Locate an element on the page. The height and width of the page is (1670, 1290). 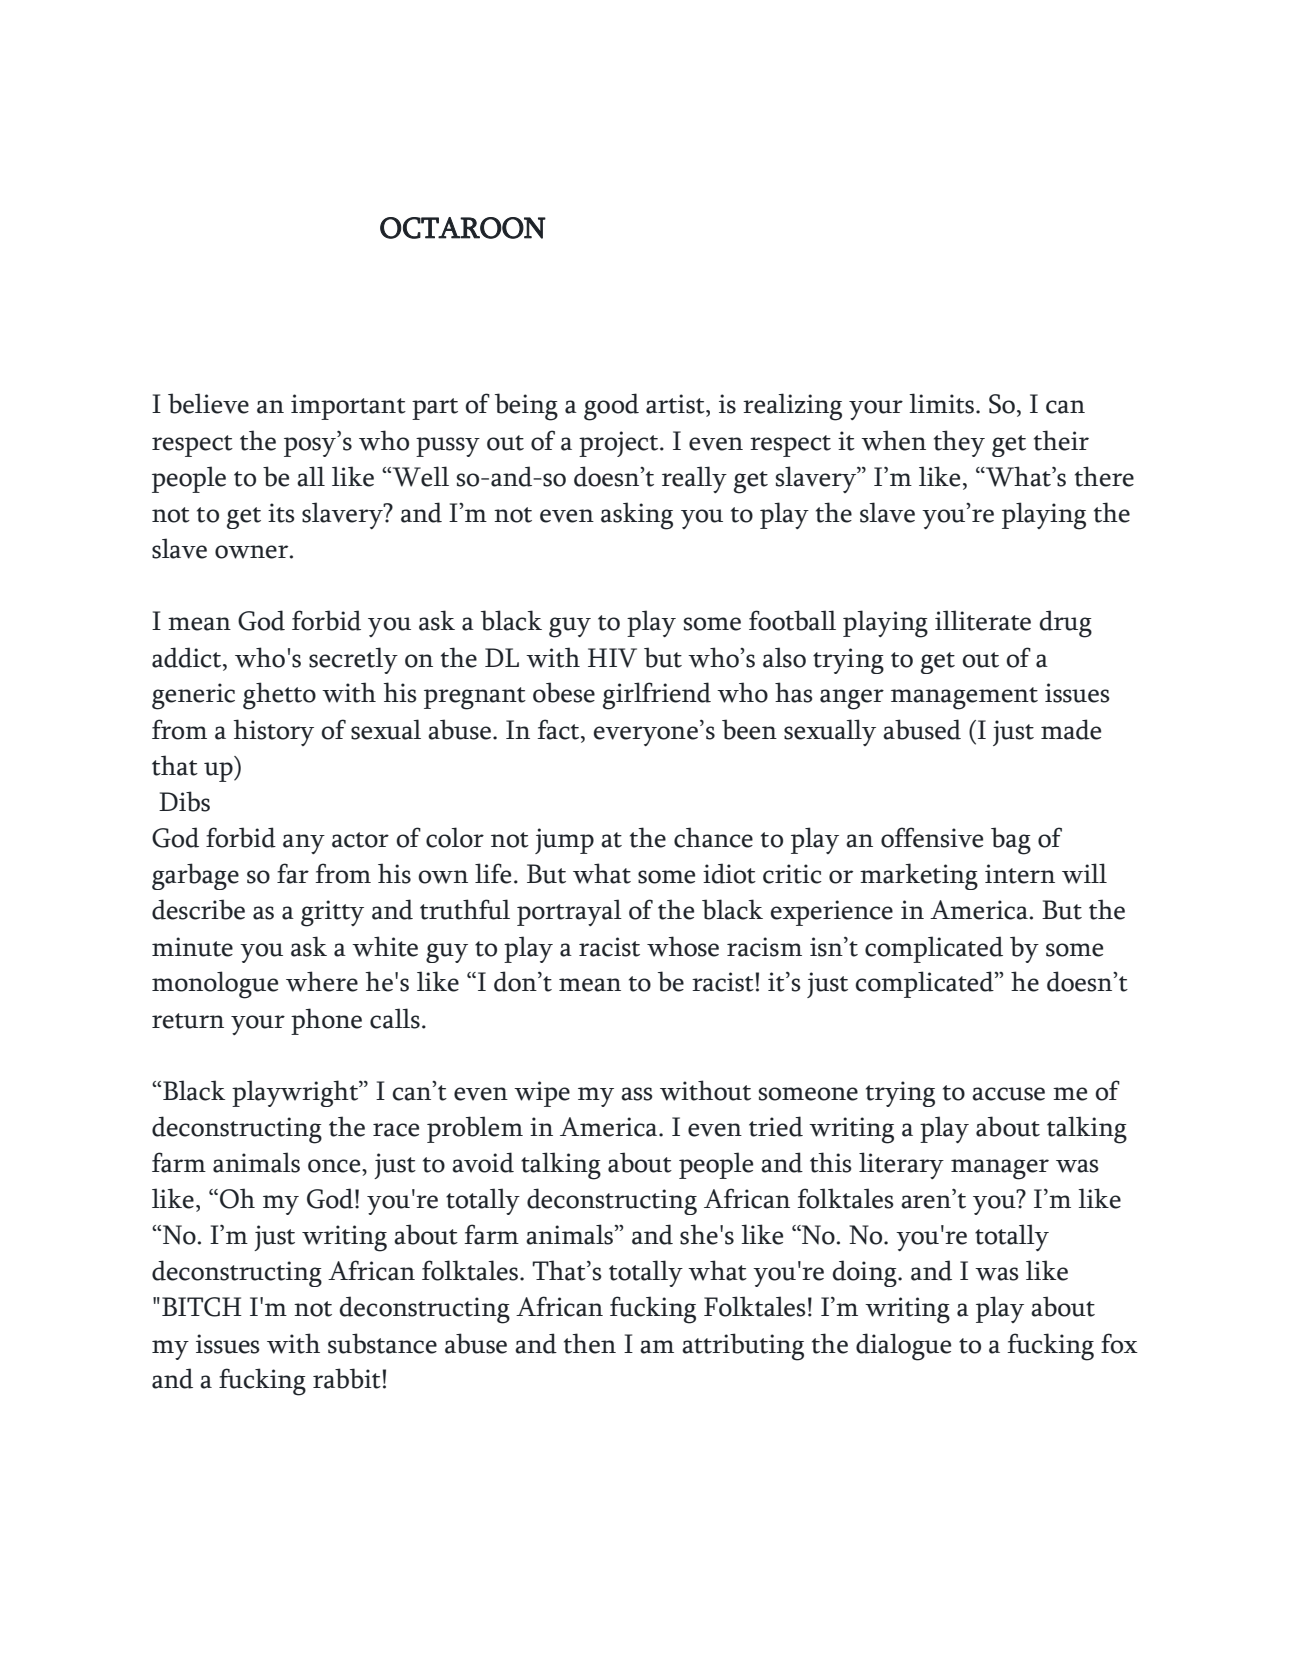
dialogue is located at coordinates (903, 1347).
